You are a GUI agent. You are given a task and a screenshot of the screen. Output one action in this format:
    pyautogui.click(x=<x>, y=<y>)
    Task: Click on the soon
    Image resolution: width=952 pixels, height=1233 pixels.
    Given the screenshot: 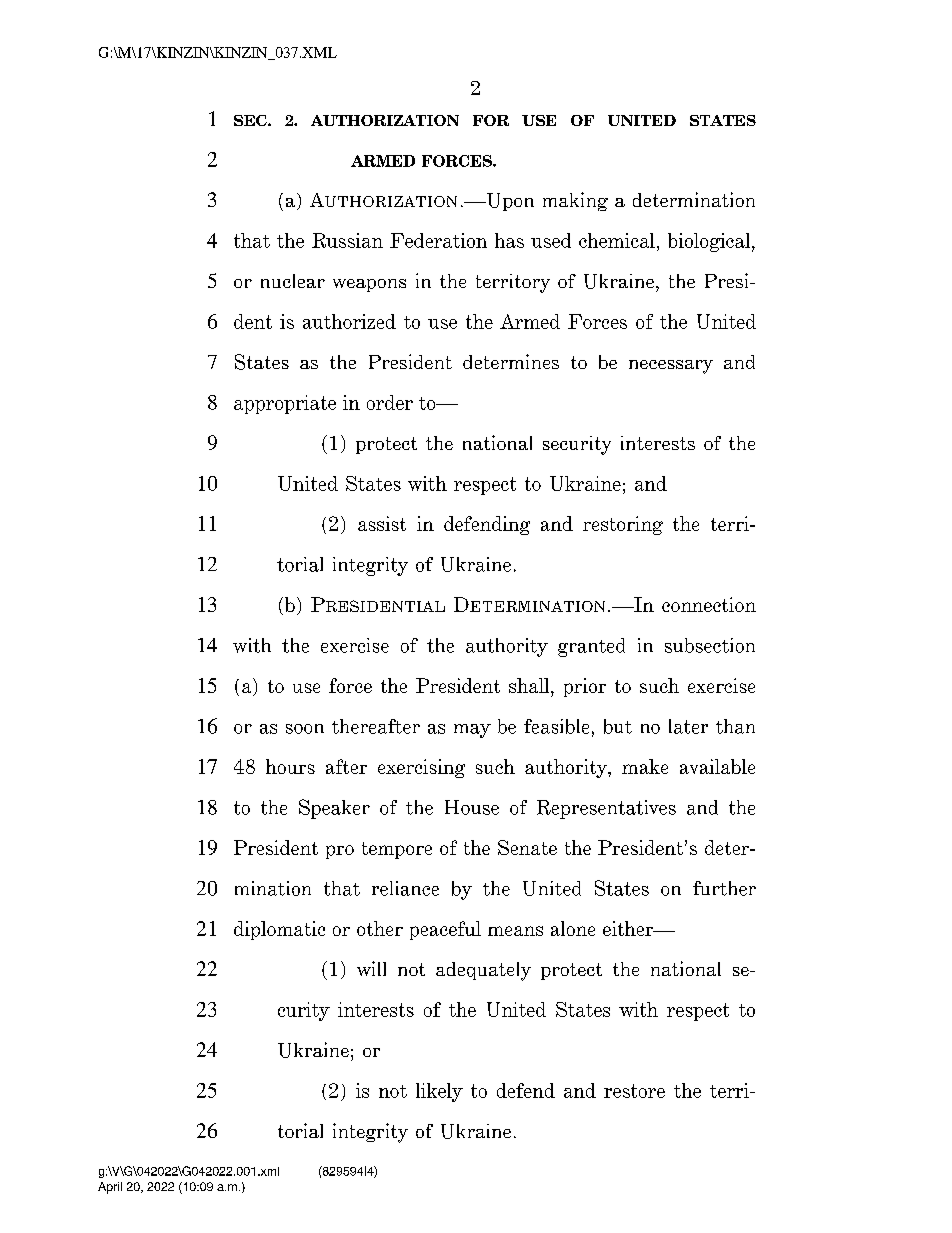 What is the action you would take?
    pyautogui.click(x=305, y=729)
